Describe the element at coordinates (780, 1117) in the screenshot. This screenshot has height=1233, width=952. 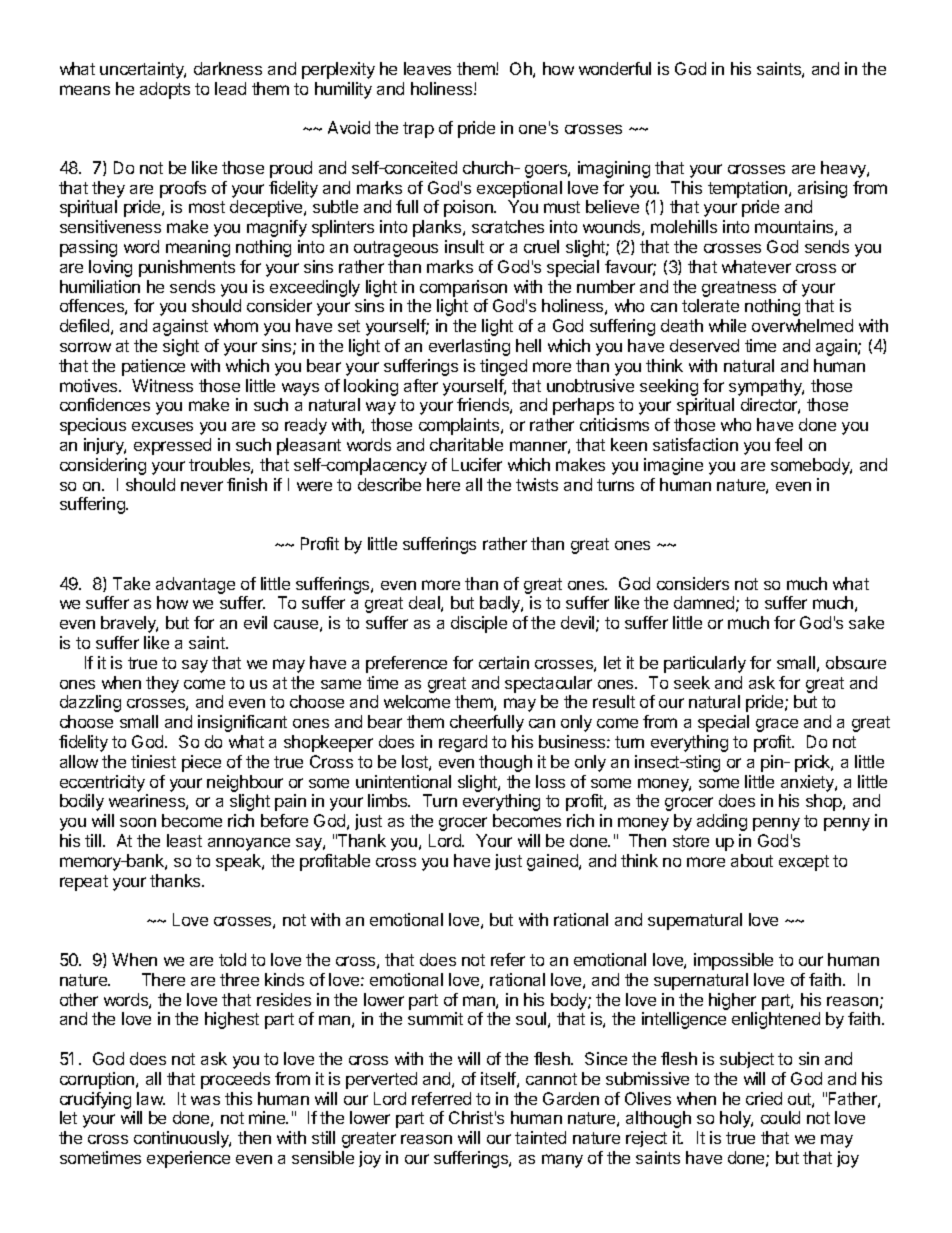
I see `could` at that location.
